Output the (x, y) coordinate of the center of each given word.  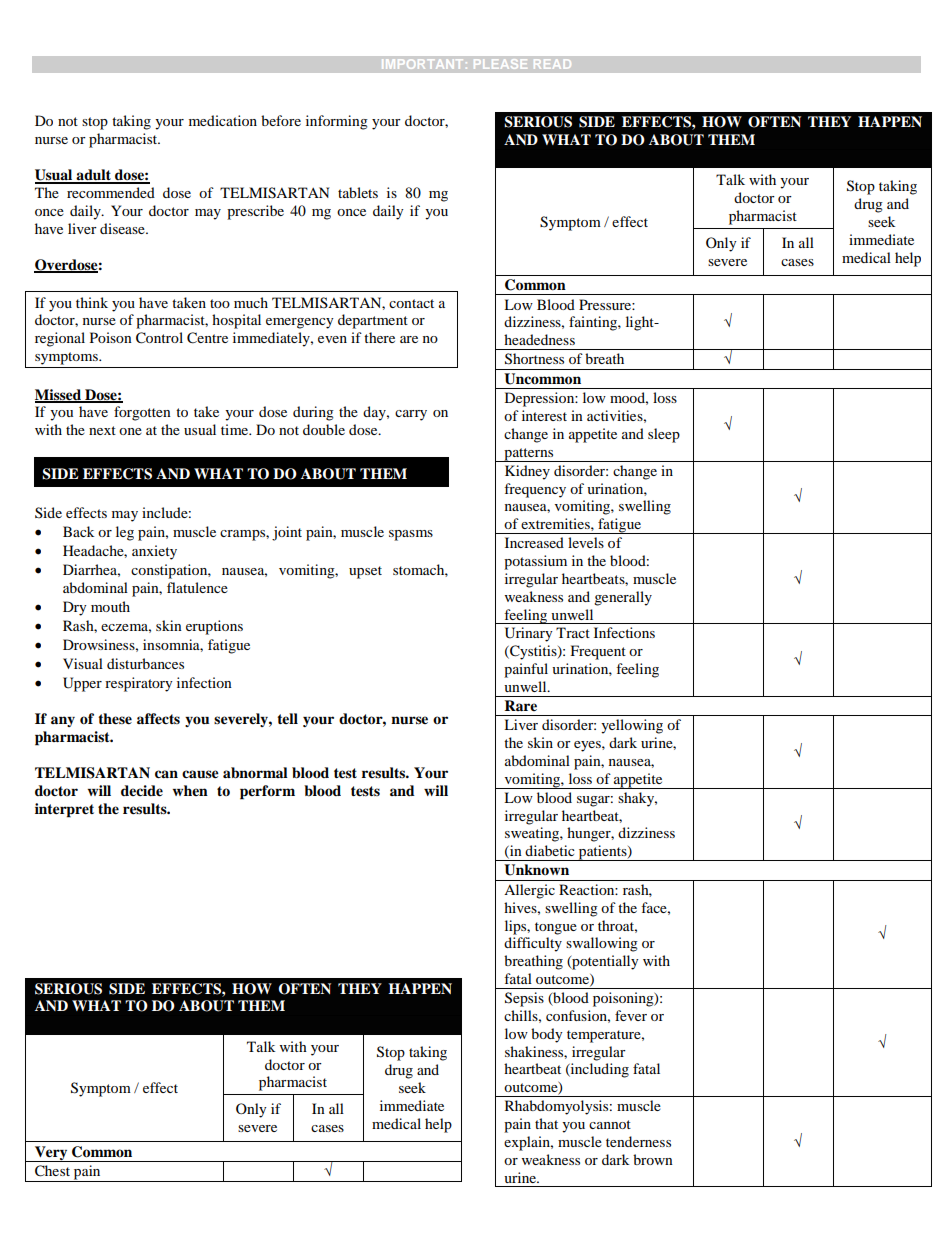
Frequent (598, 652)
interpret (64, 810)
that (546, 1123)
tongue (556, 928)
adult (93, 176)
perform (267, 792)
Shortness (534, 359)
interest (544, 415)
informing (337, 122)
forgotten (142, 413)
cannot (610, 1124)
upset (365, 572)
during (313, 413)
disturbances (145, 663)
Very (51, 1154)
